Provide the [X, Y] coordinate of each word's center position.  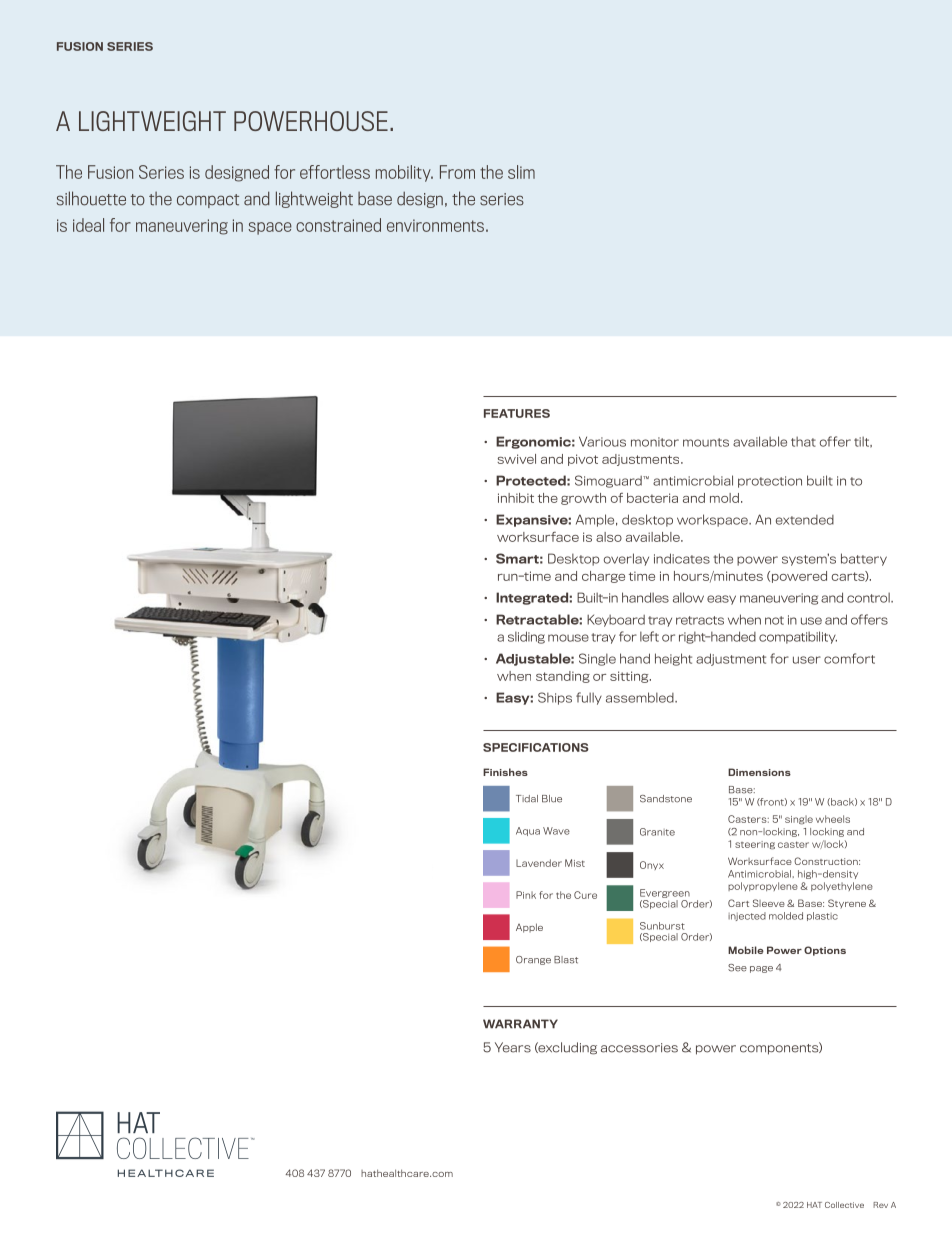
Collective [844, 1205]
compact [208, 201]
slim [521, 172]
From [457, 172]
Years [513, 1047]
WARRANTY [520, 1024]
